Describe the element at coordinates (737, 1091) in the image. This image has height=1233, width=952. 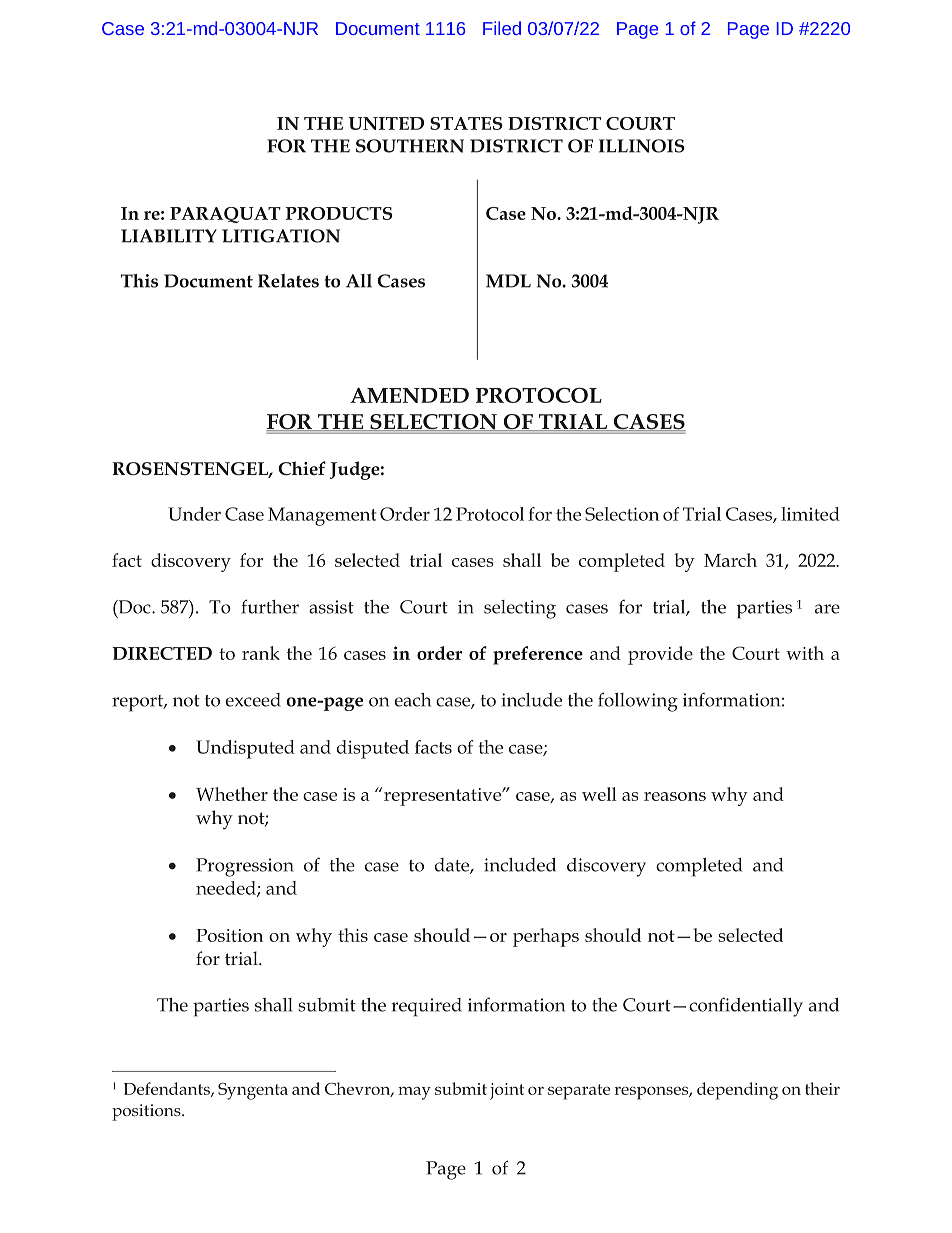
I see `depending` at that location.
